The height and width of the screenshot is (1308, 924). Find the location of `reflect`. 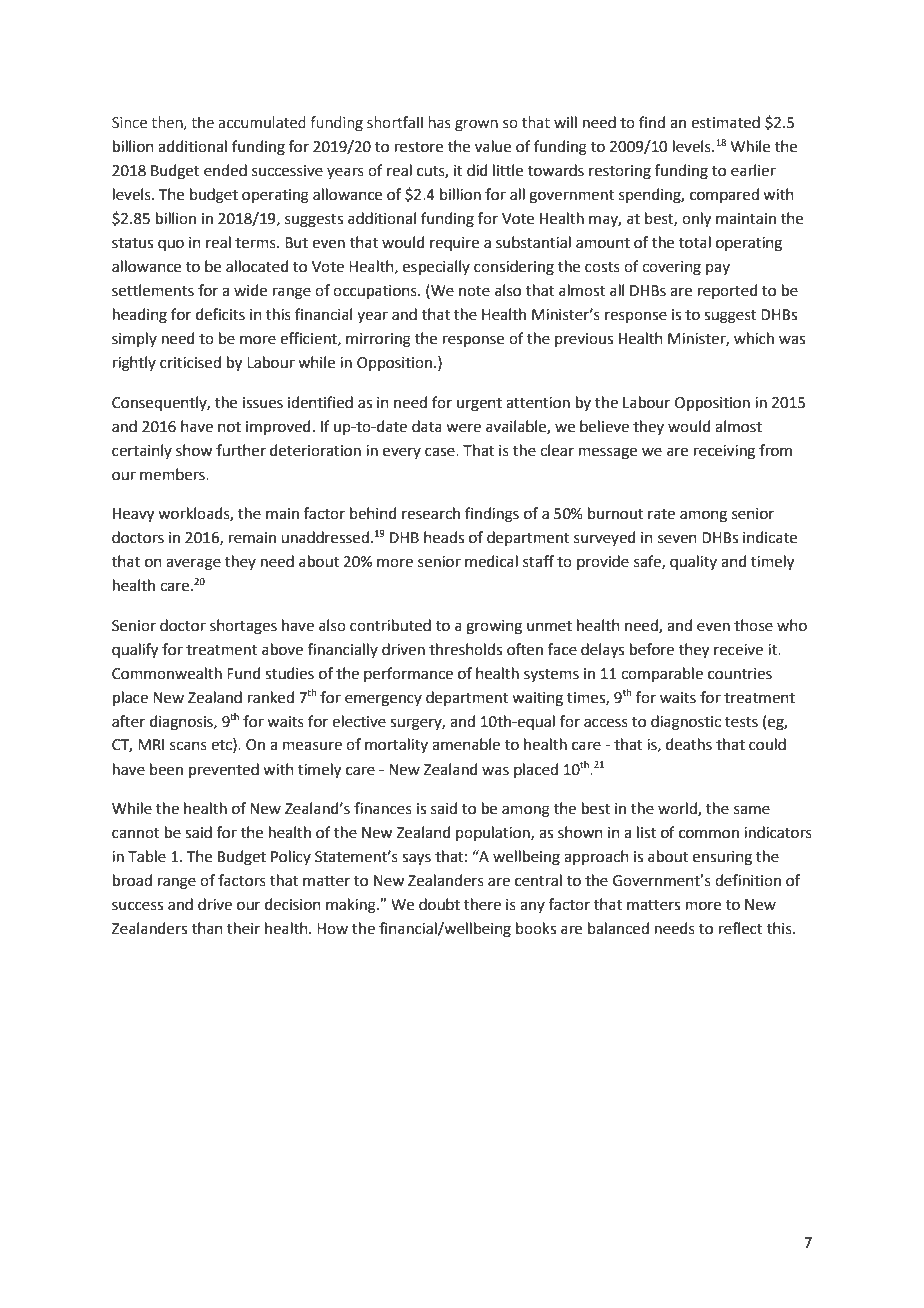

reflect is located at coordinates (741, 928).
